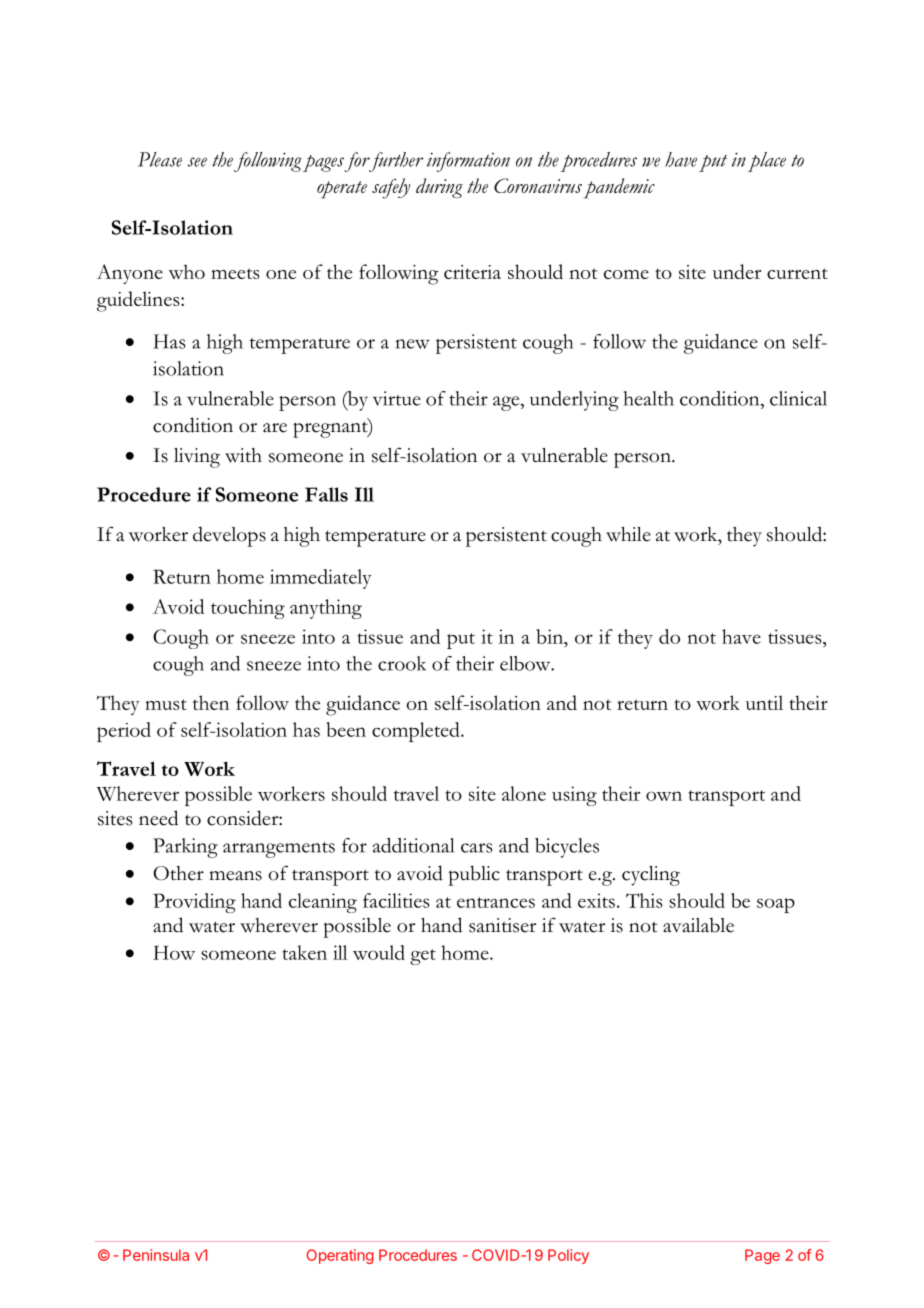 This screenshot has width=924, height=1308. What do you see at coordinates (764, 702) in the screenshot?
I see `until` at bounding box center [764, 702].
